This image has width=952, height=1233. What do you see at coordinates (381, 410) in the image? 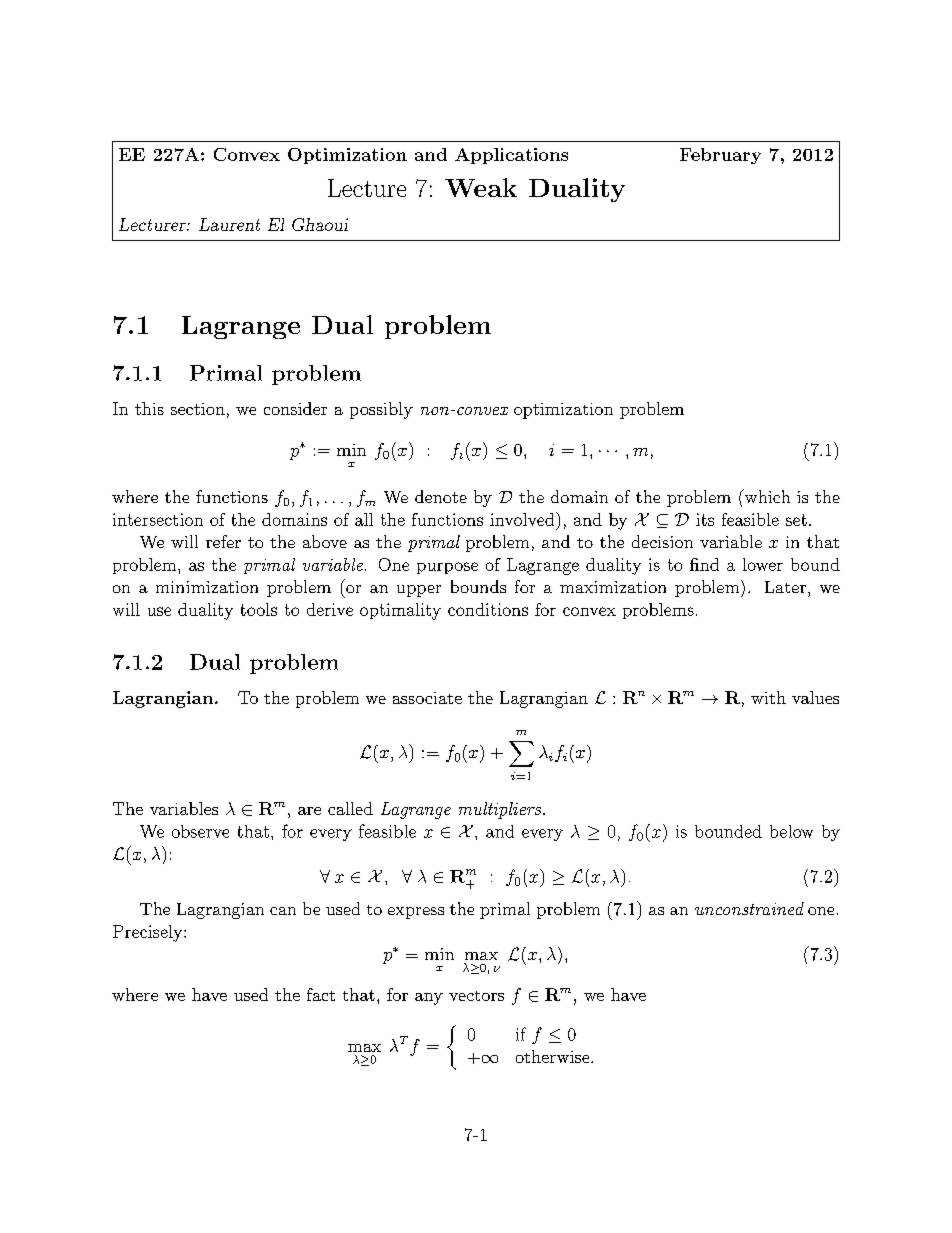
I see `possibly` at bounding box center [381, 410].
